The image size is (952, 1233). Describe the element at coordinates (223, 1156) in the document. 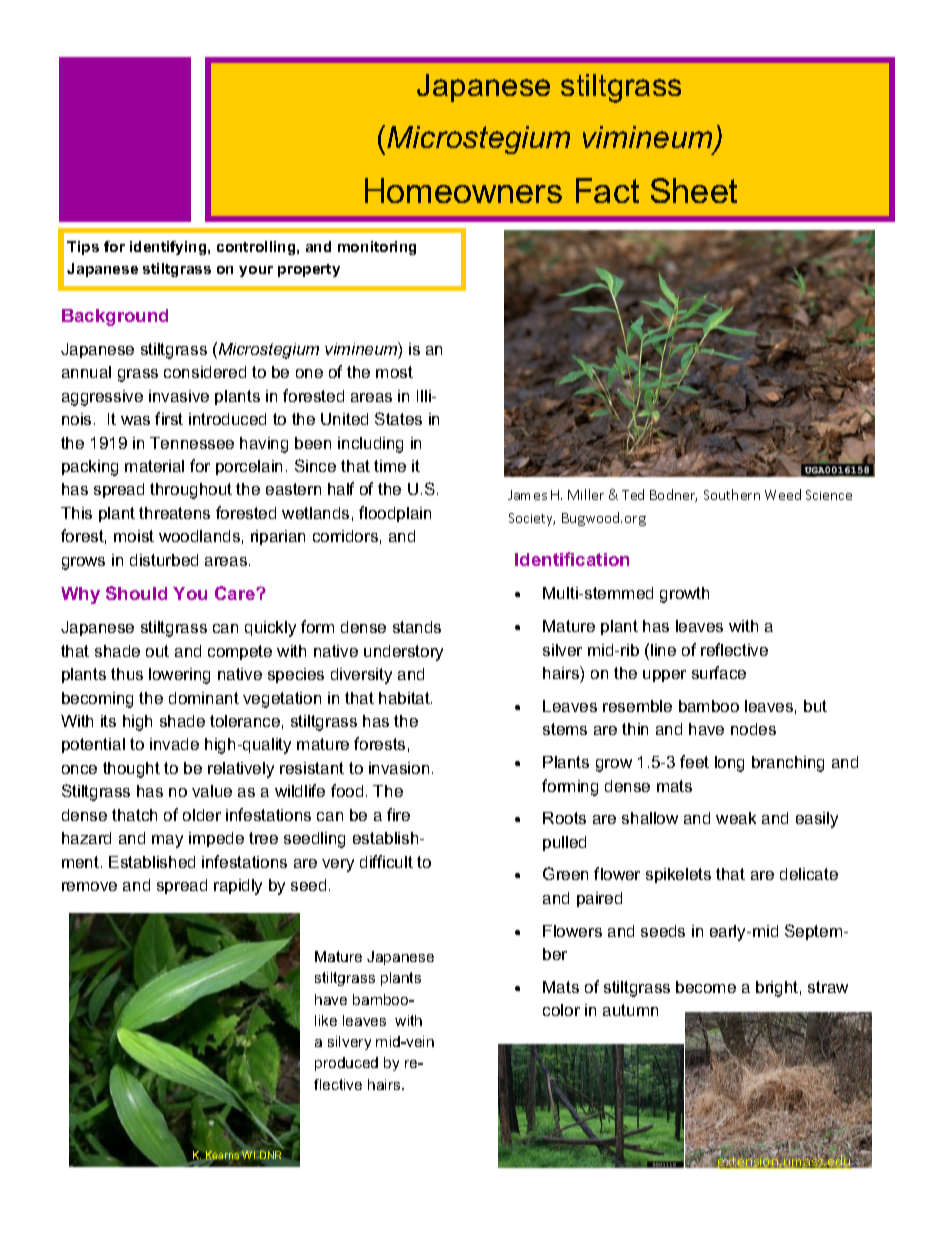

I see `Kearns` at that location.
